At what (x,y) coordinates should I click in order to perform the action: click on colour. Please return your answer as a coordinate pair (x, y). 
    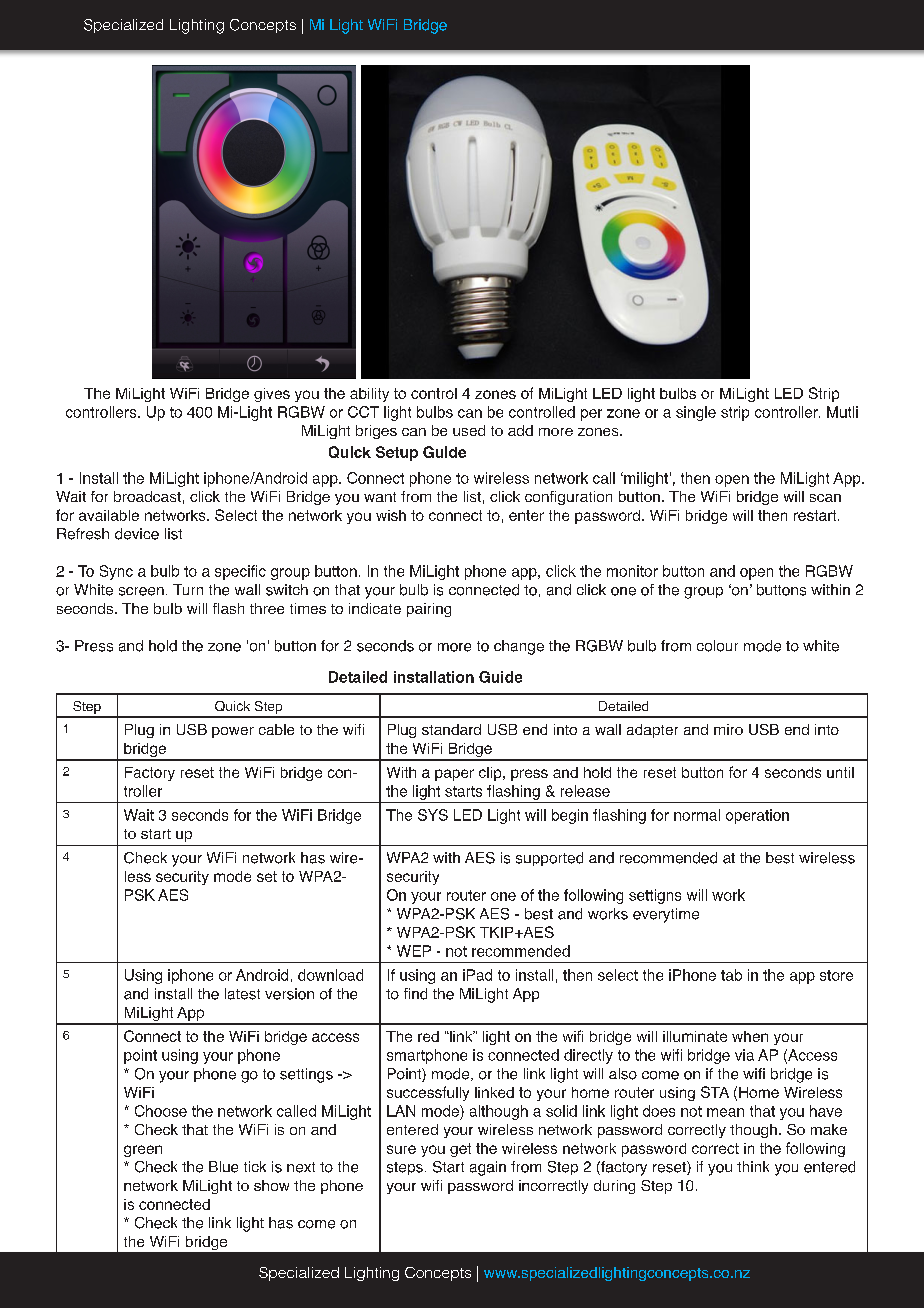
    Looking at the image, I should click on (717, 646).
